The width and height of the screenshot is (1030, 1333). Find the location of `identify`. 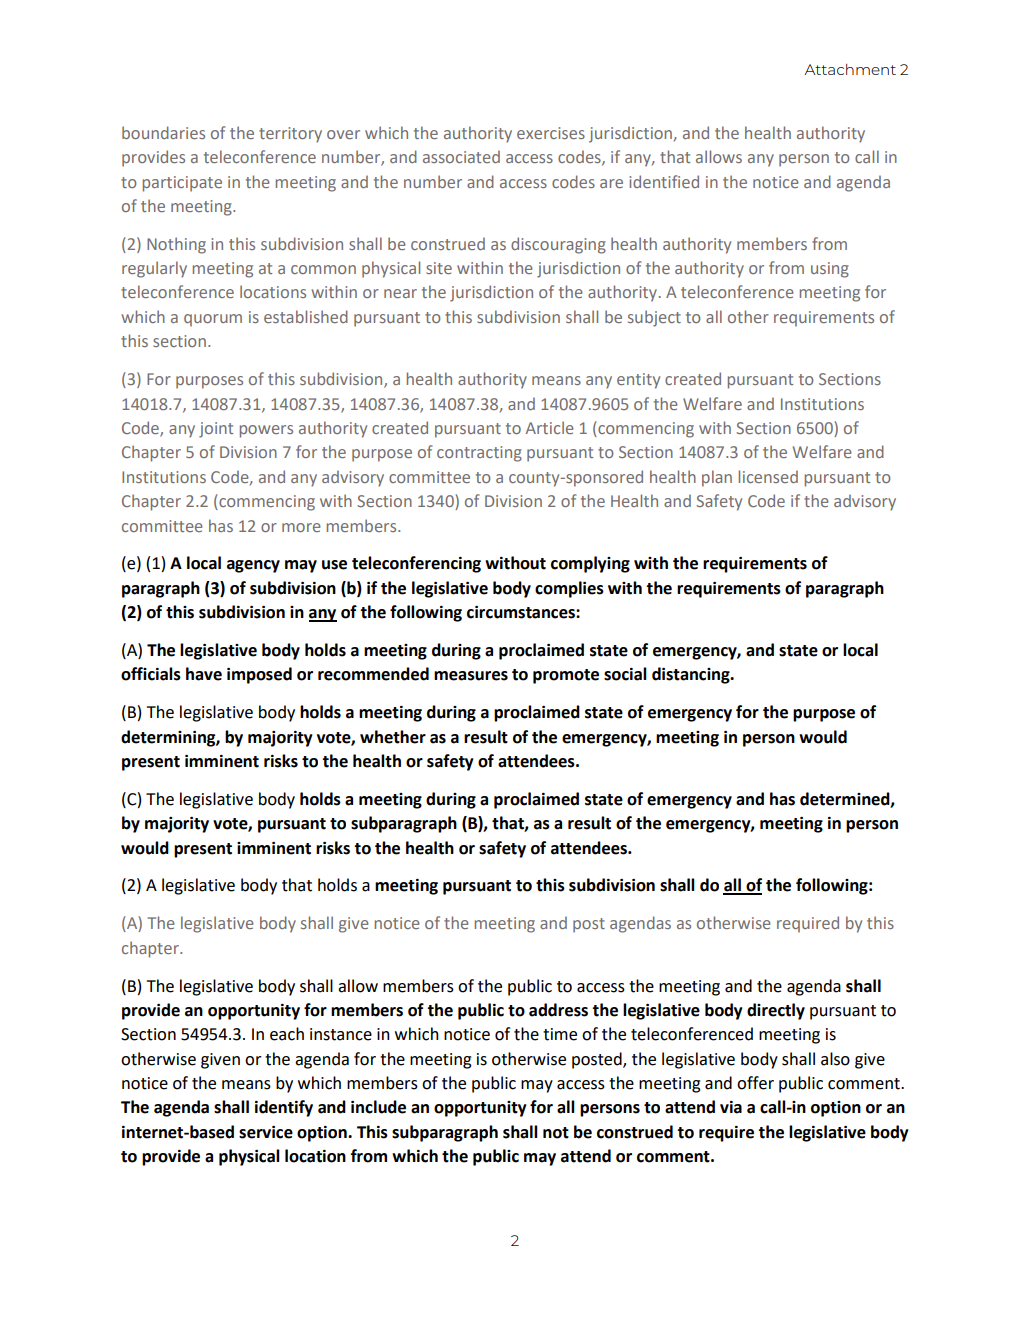

identify is located at coordinates (284, 1108).
